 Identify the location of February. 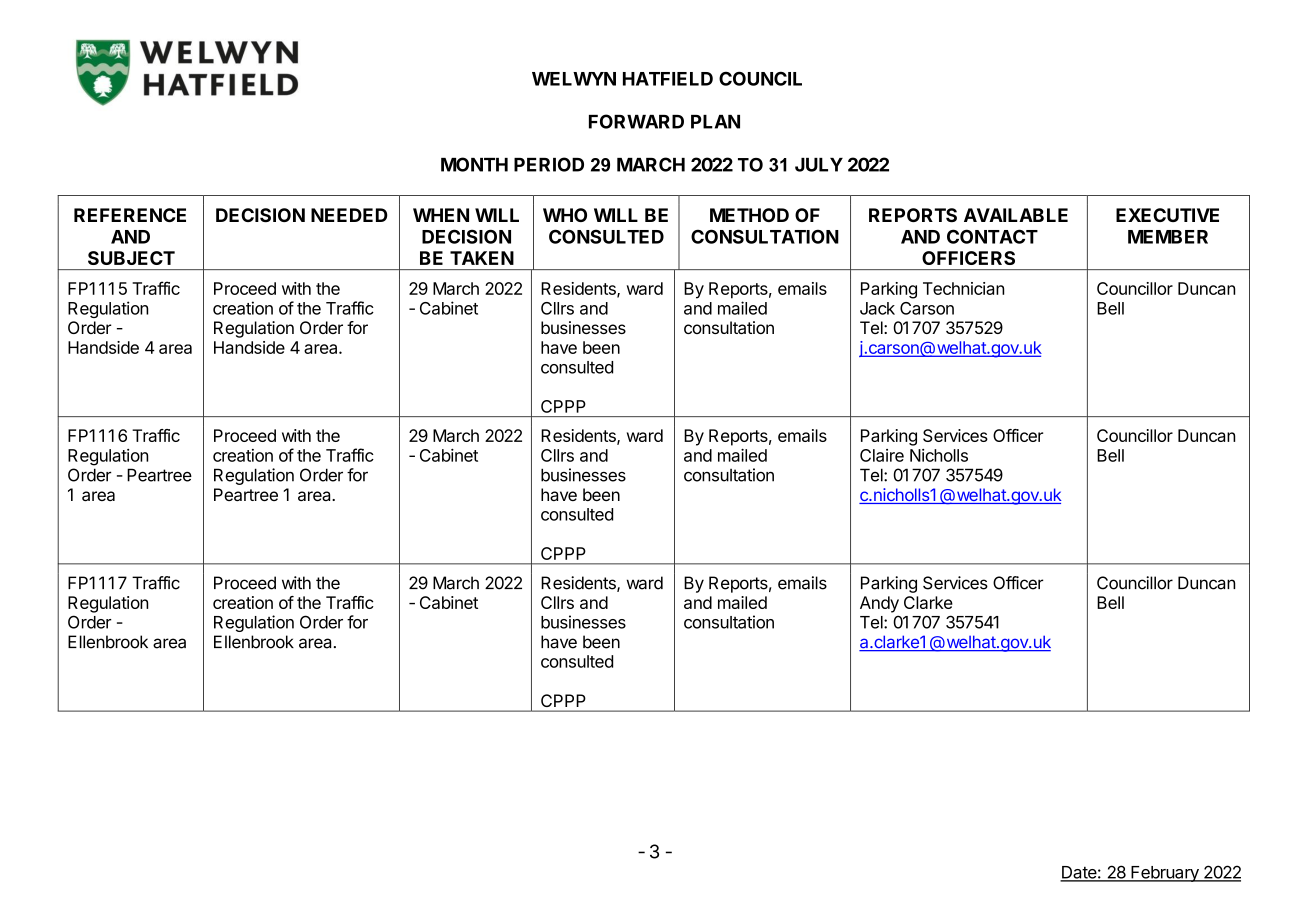
(1165, 874).
